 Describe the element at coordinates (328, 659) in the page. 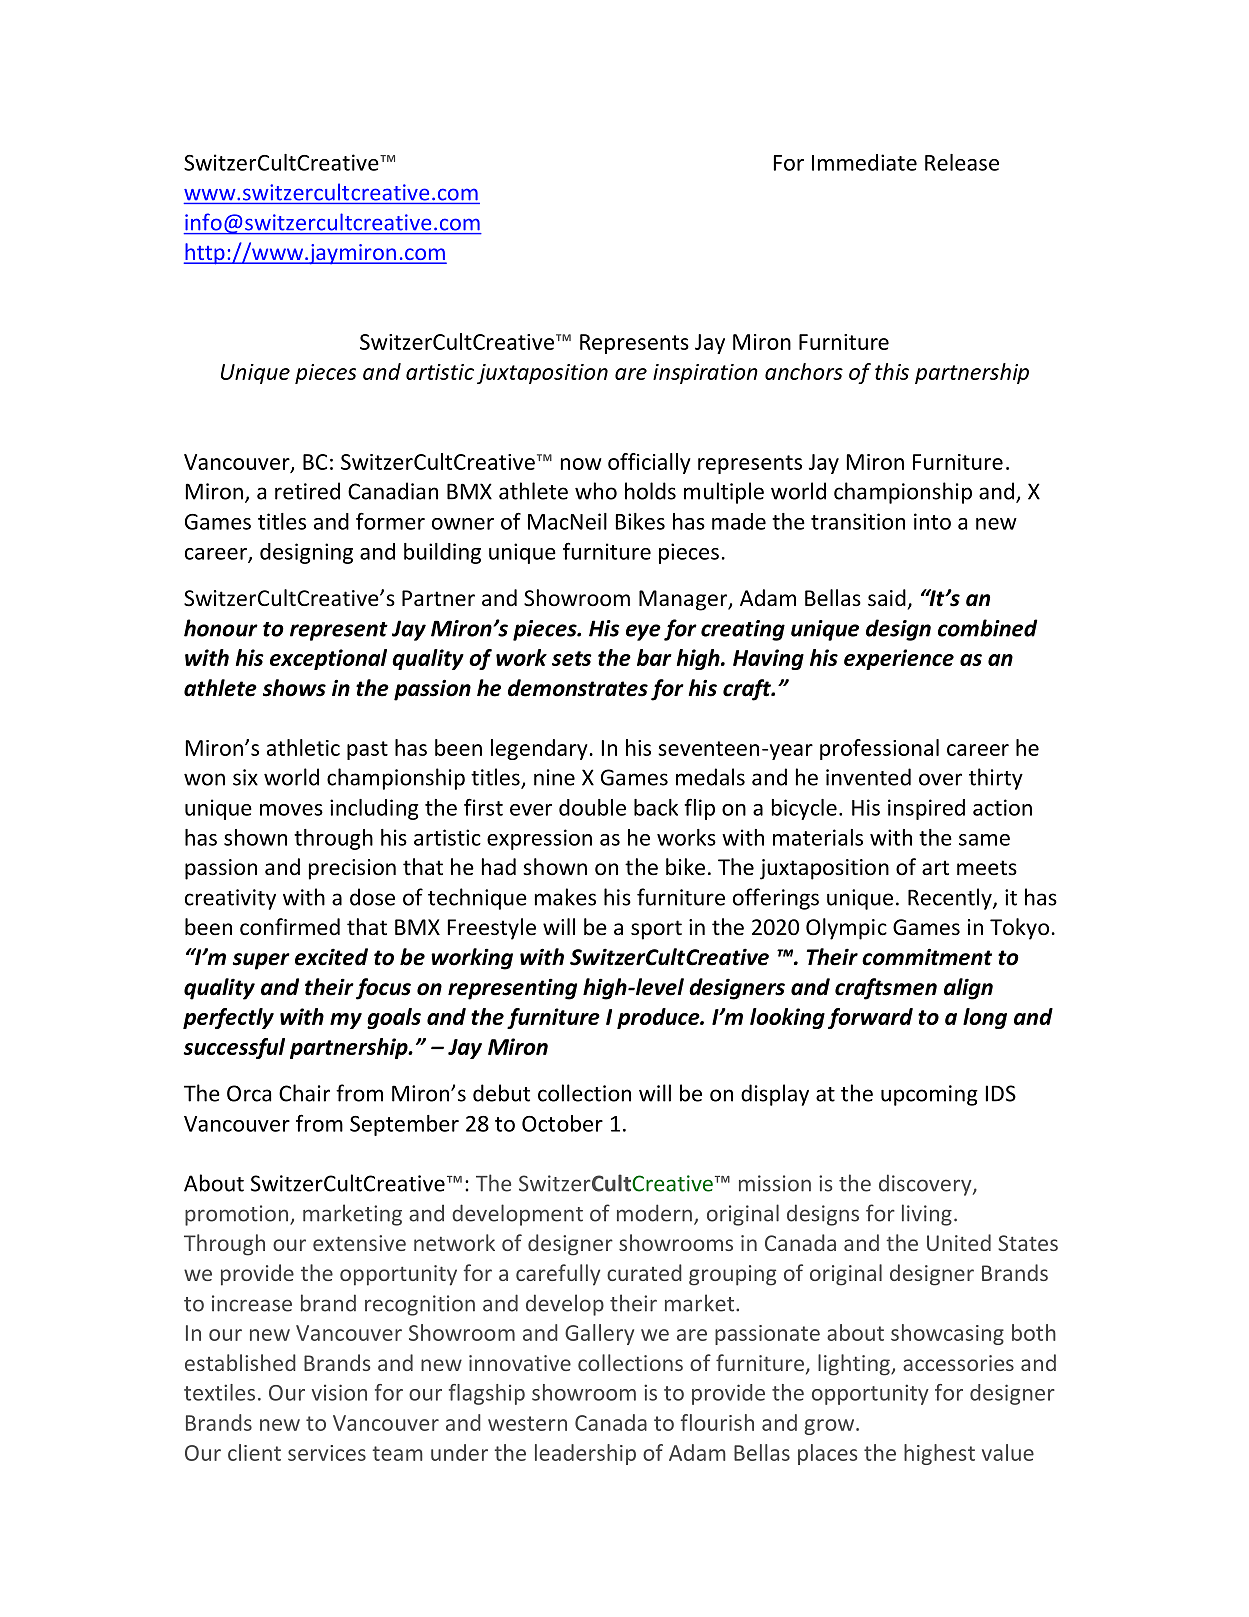

I see `exceptional` at that location.
